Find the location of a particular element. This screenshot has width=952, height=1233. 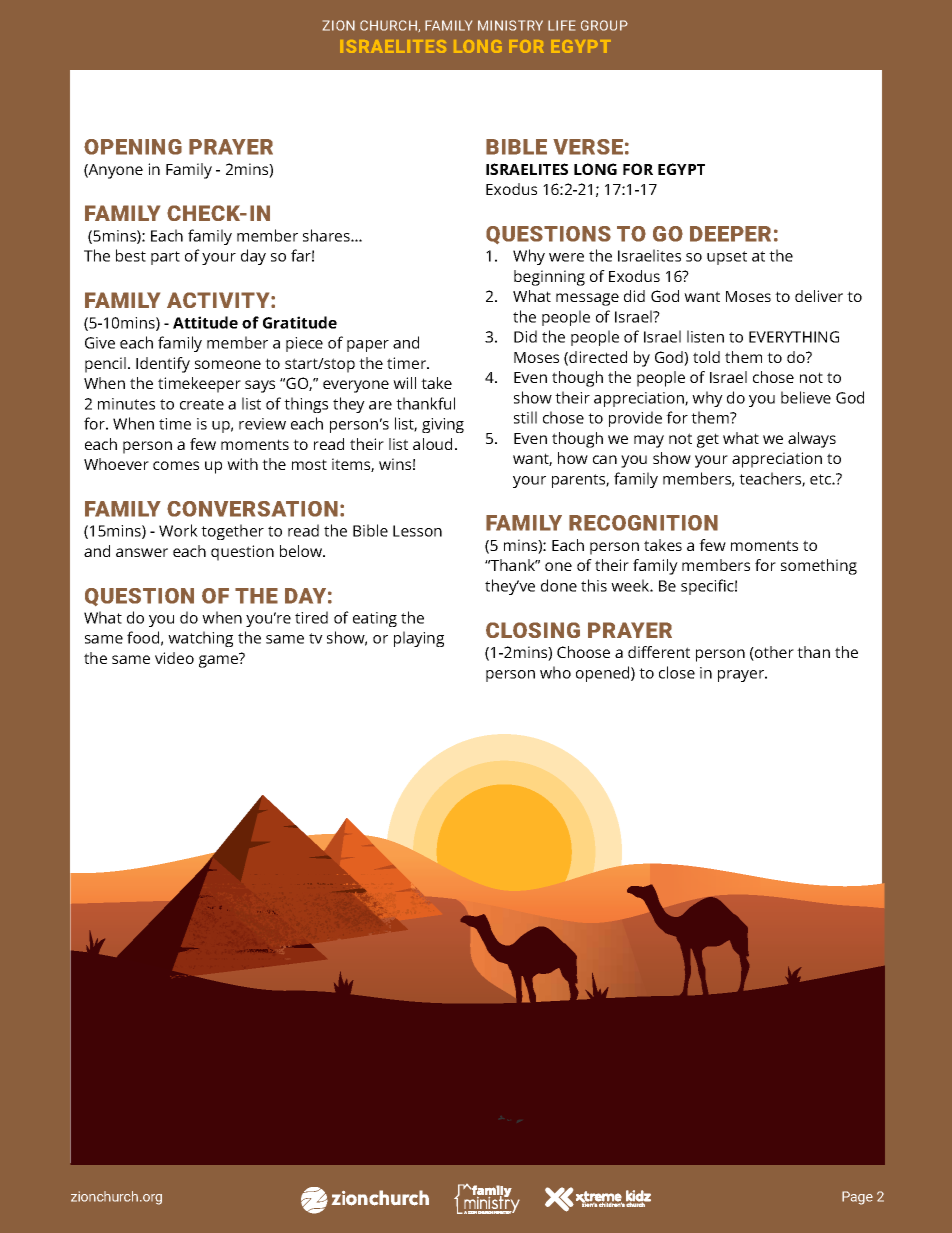

Choose is located at coordinates (583, 652).
